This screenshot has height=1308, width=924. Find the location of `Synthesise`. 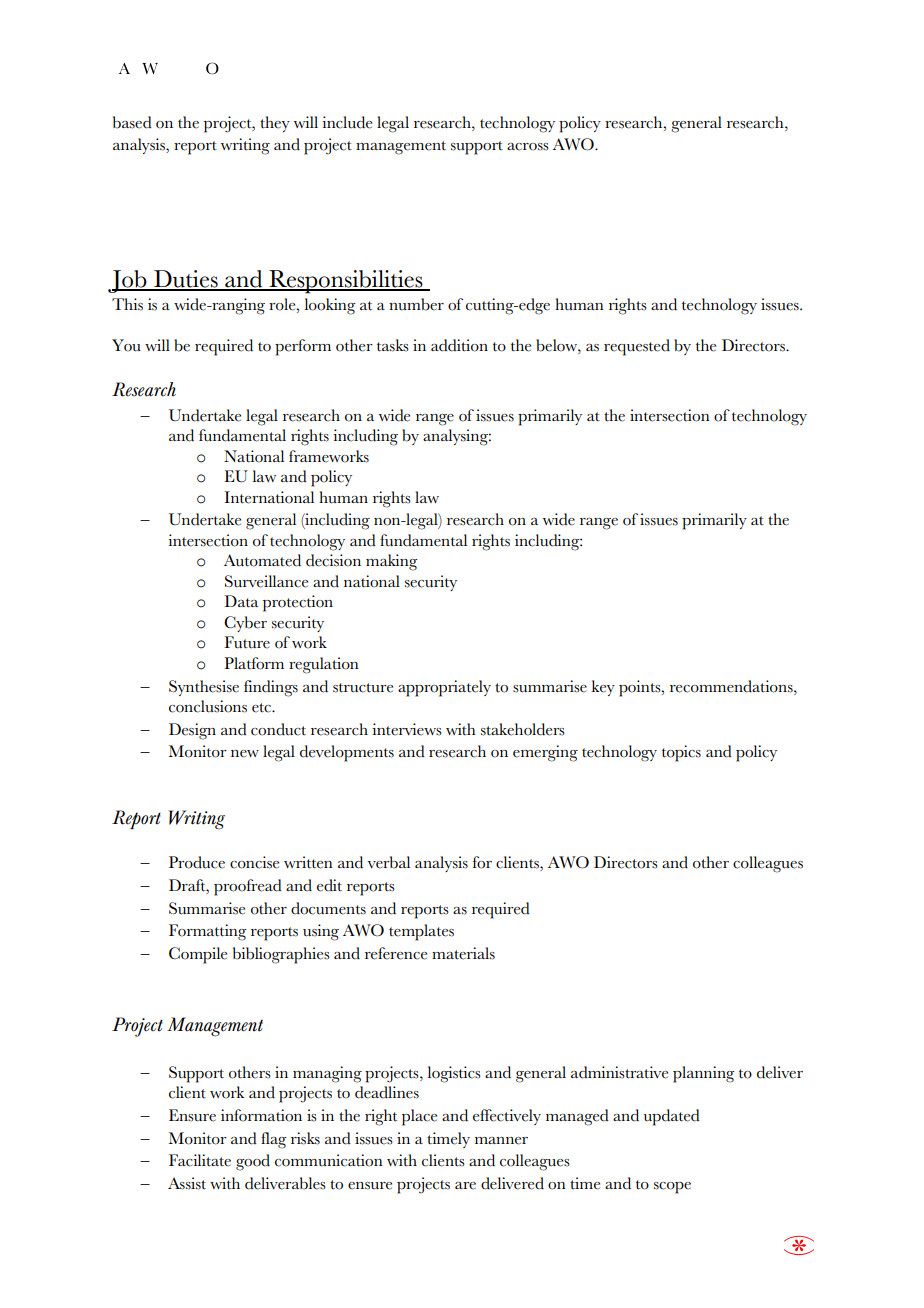

Synthesise is located at coordinates (204, 688).
